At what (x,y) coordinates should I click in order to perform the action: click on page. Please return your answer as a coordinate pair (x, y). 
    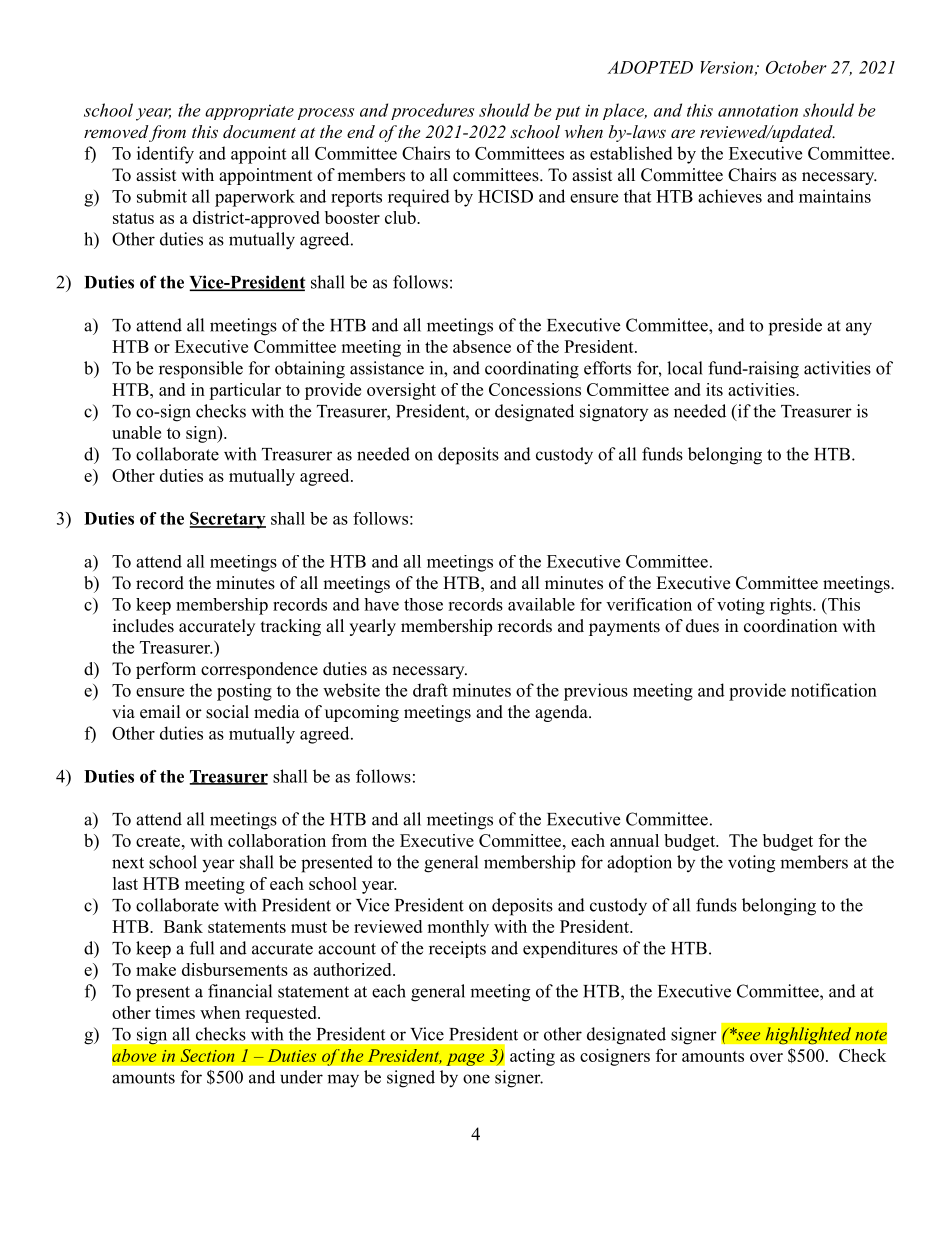
    Looking at the image, I should click on (465, 1059).
